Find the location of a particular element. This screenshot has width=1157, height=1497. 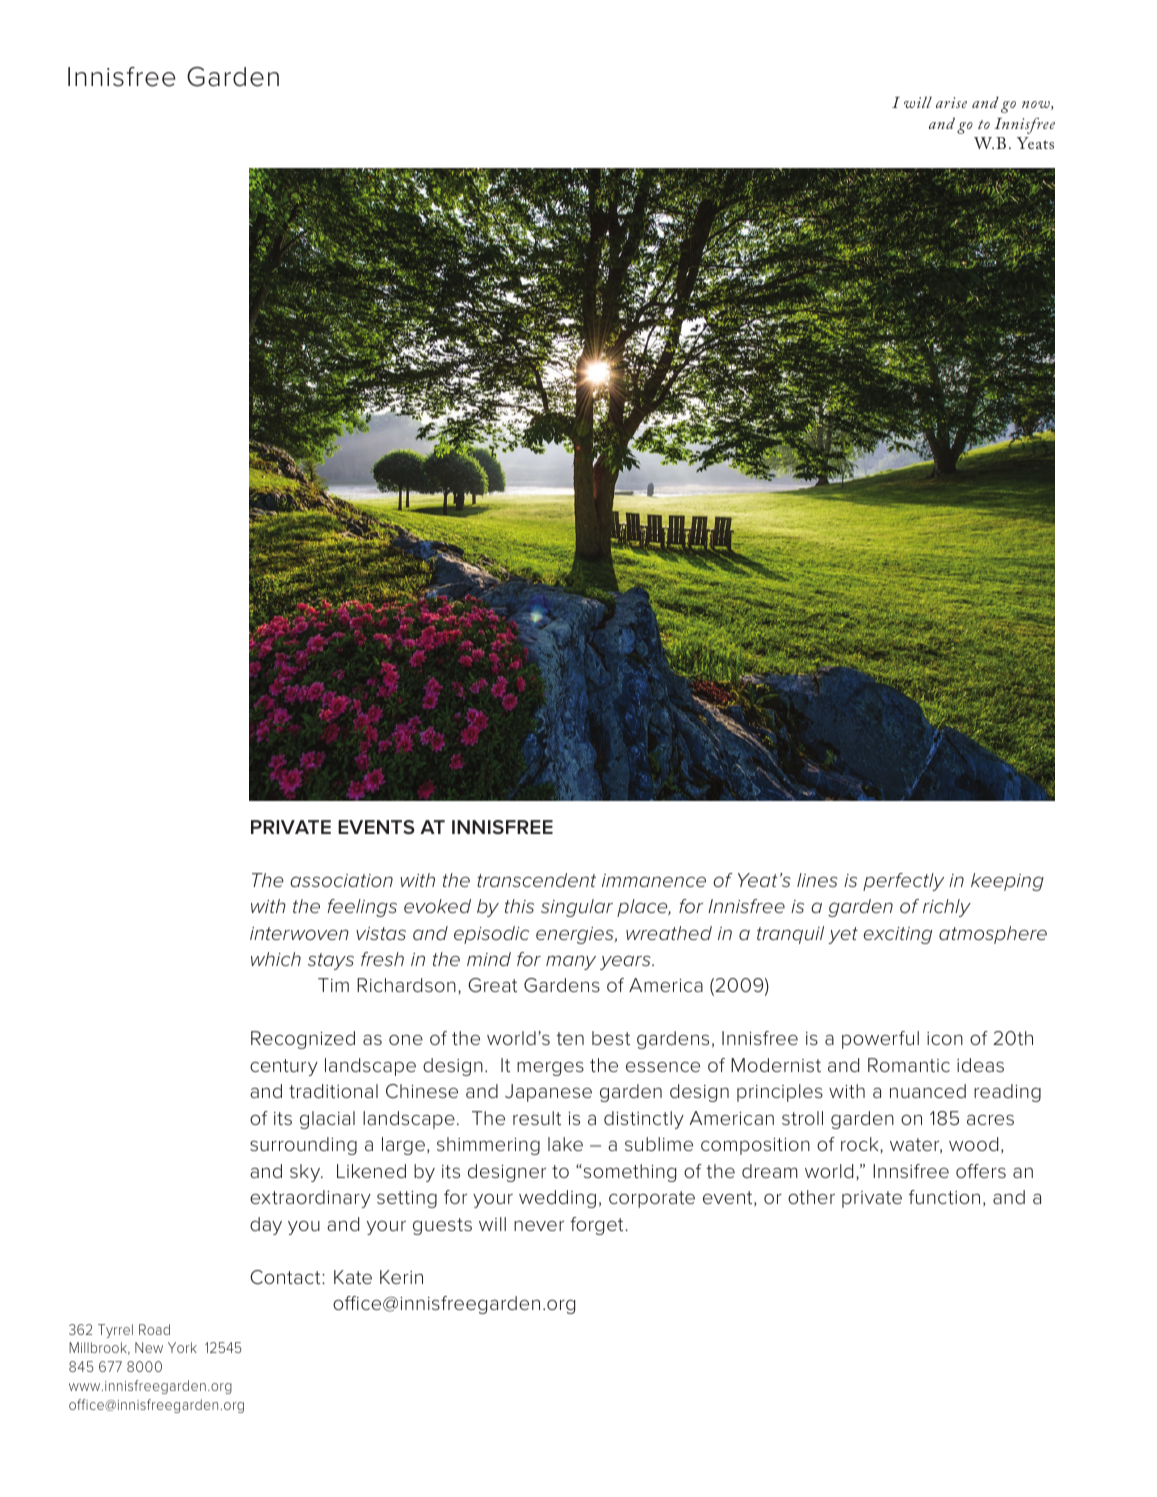

transcendent is located at coordinates (536, 880).
